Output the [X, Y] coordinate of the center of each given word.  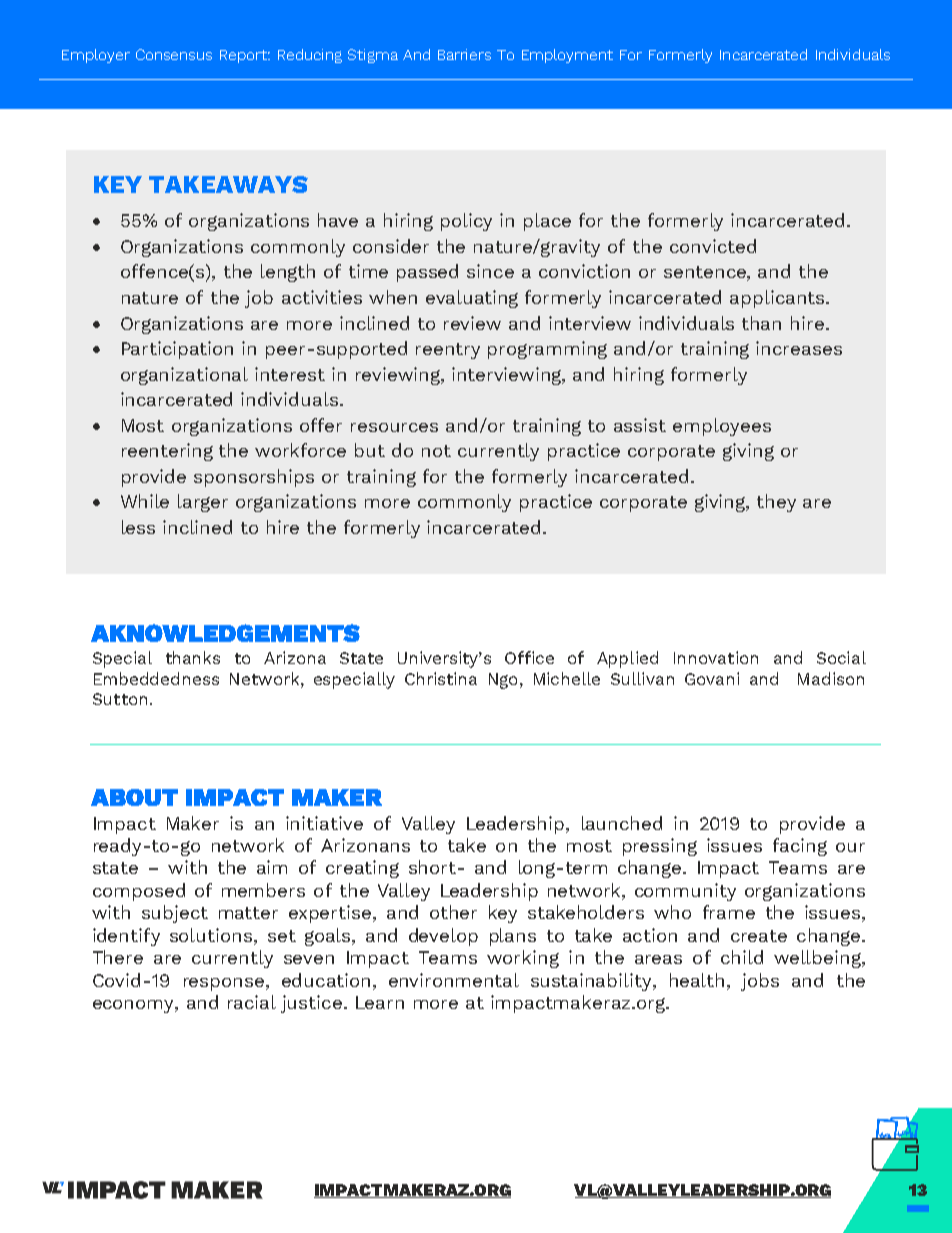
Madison [831, 678]
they [776, 503]
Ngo [503, 681]
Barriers [464, 54]
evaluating [472, 299]
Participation [177, 350]
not [436, 451]
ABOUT [134, 797]
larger [203, 503]
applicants [777, 299]
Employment [567, 56]
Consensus [174, 54]
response [224, 984]
